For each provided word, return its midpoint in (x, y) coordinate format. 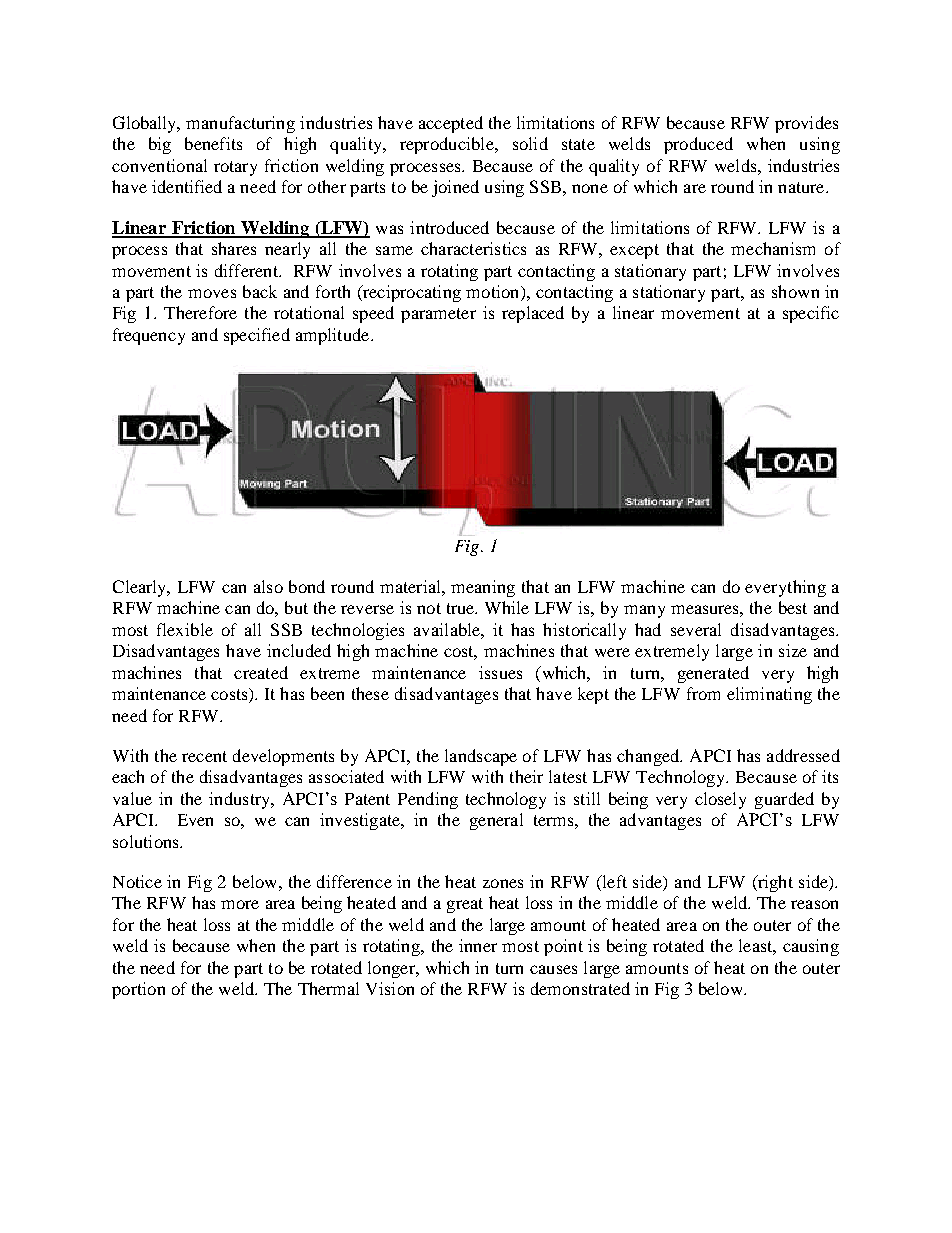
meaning (483, 588)
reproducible (448, 145)
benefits (213, 143)
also (268, 586)
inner (478, 945)
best (793, 607)
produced (698, 145)
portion (138, 990)
